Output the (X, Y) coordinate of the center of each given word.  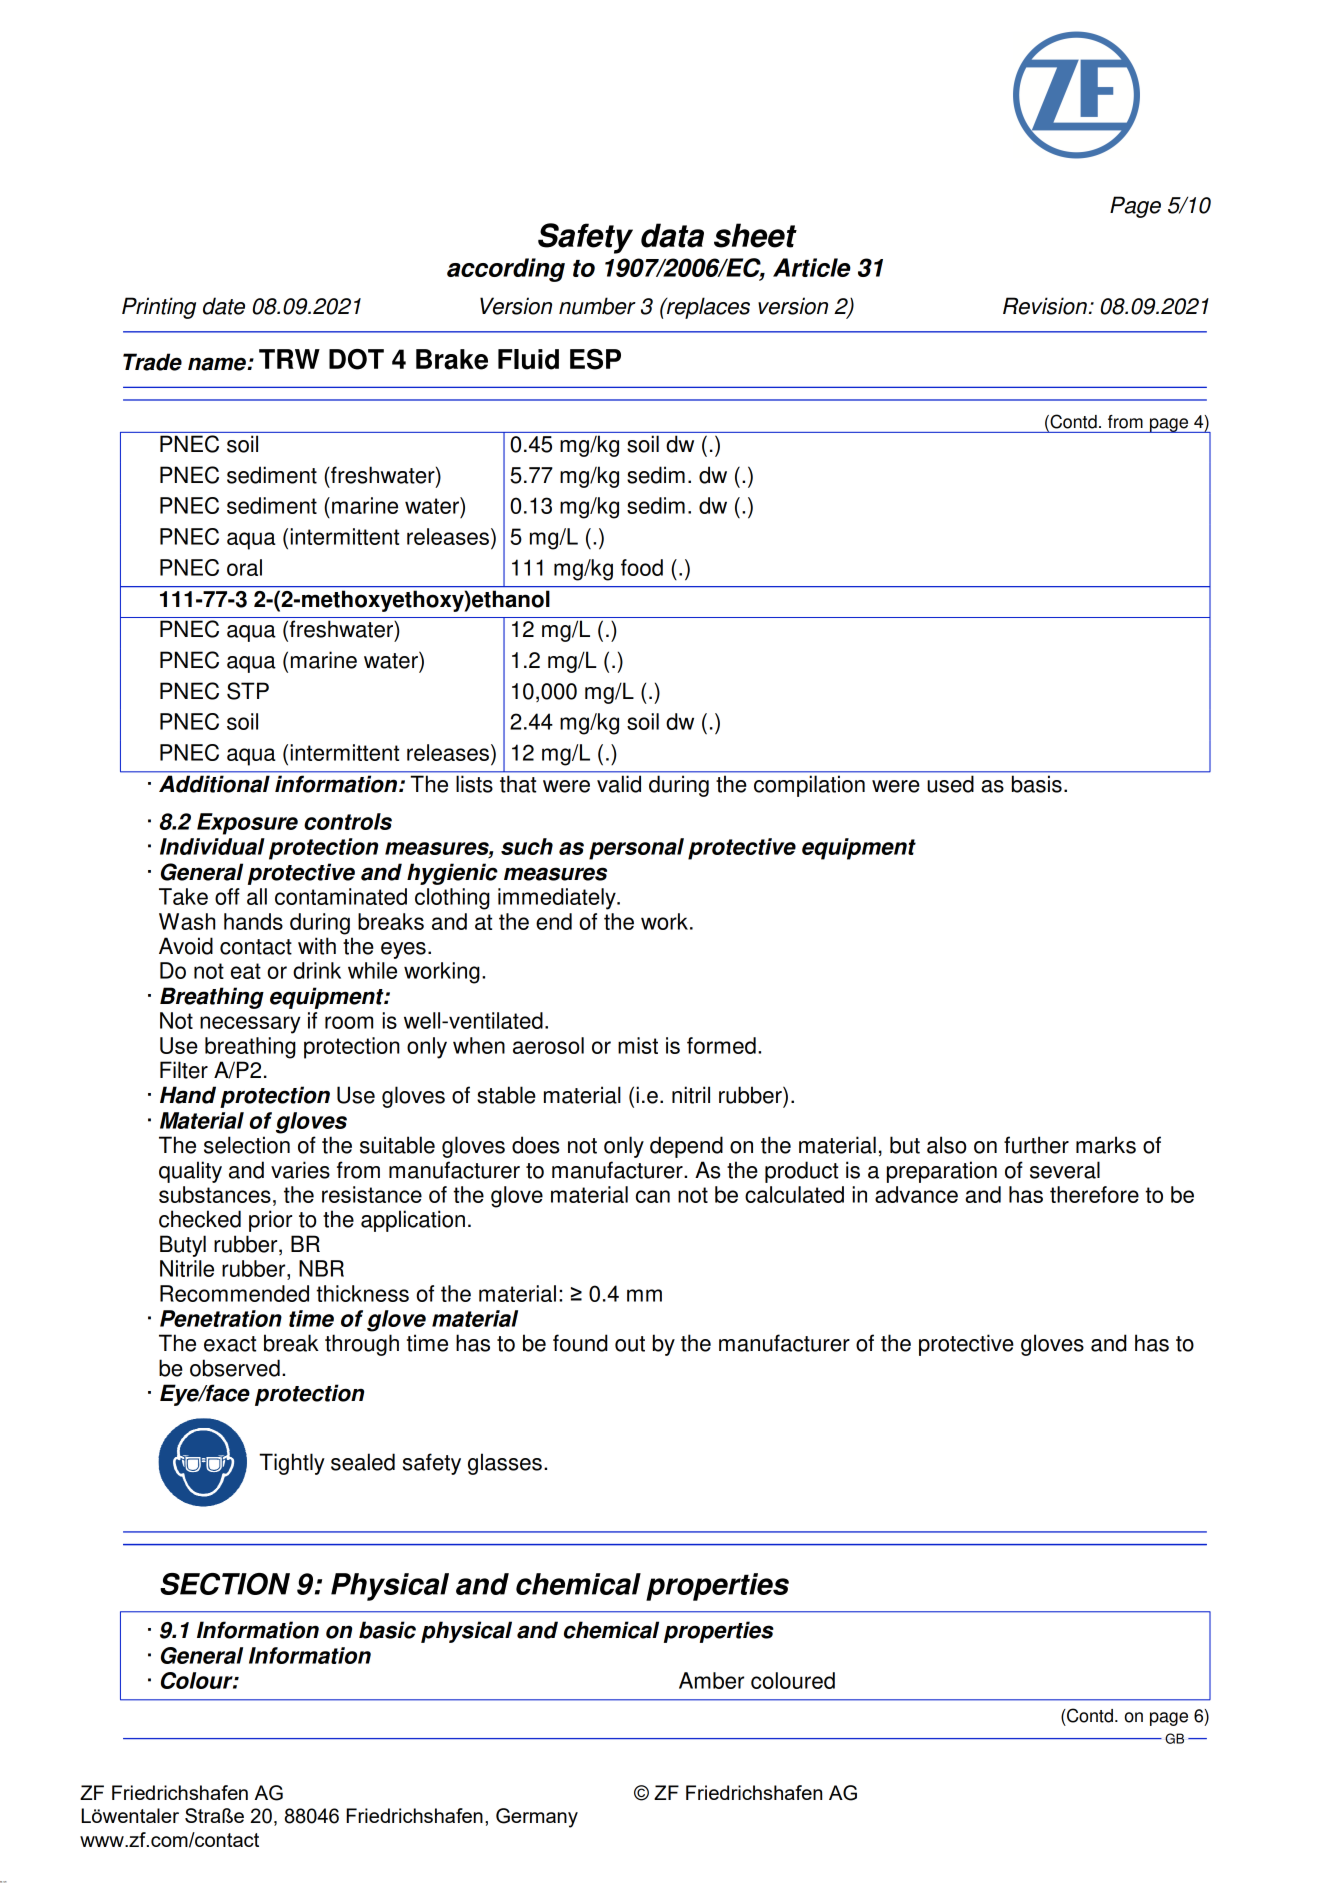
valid (619, 784)
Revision (1045, 306)
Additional (214, 784)
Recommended (234, 1293)
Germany (537, 1818)
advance (916, 1194)
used (951, 784)
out (630, 1344)
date (224, 306)
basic (387, 1630)
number (597, 306)
